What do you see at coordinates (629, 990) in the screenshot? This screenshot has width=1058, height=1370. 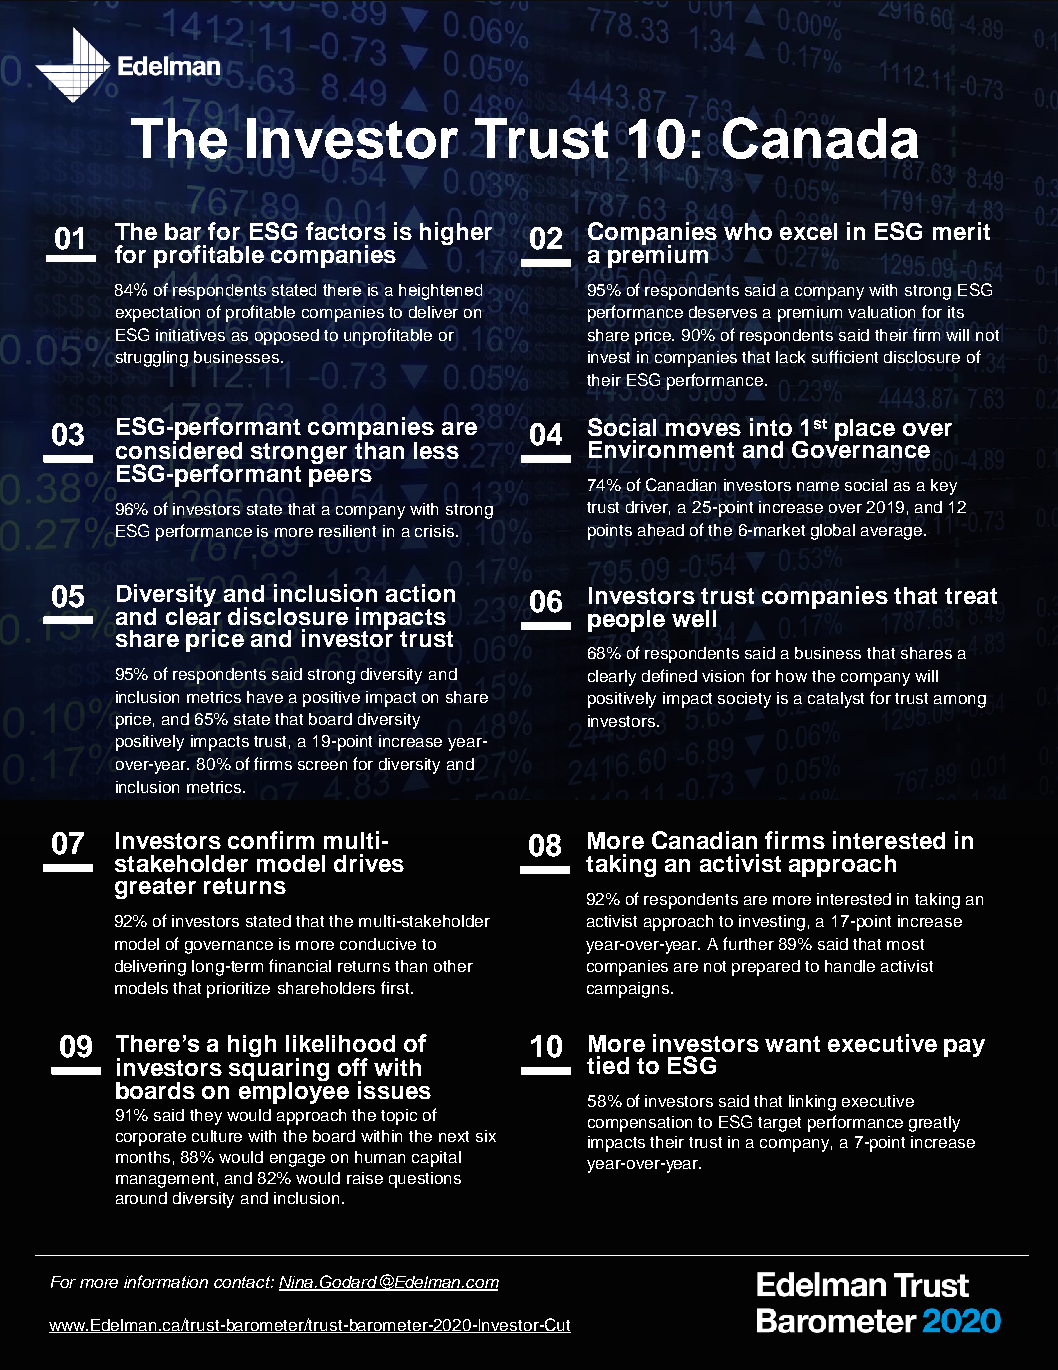 I see `campaigns` at bounding box center [629, 990].
